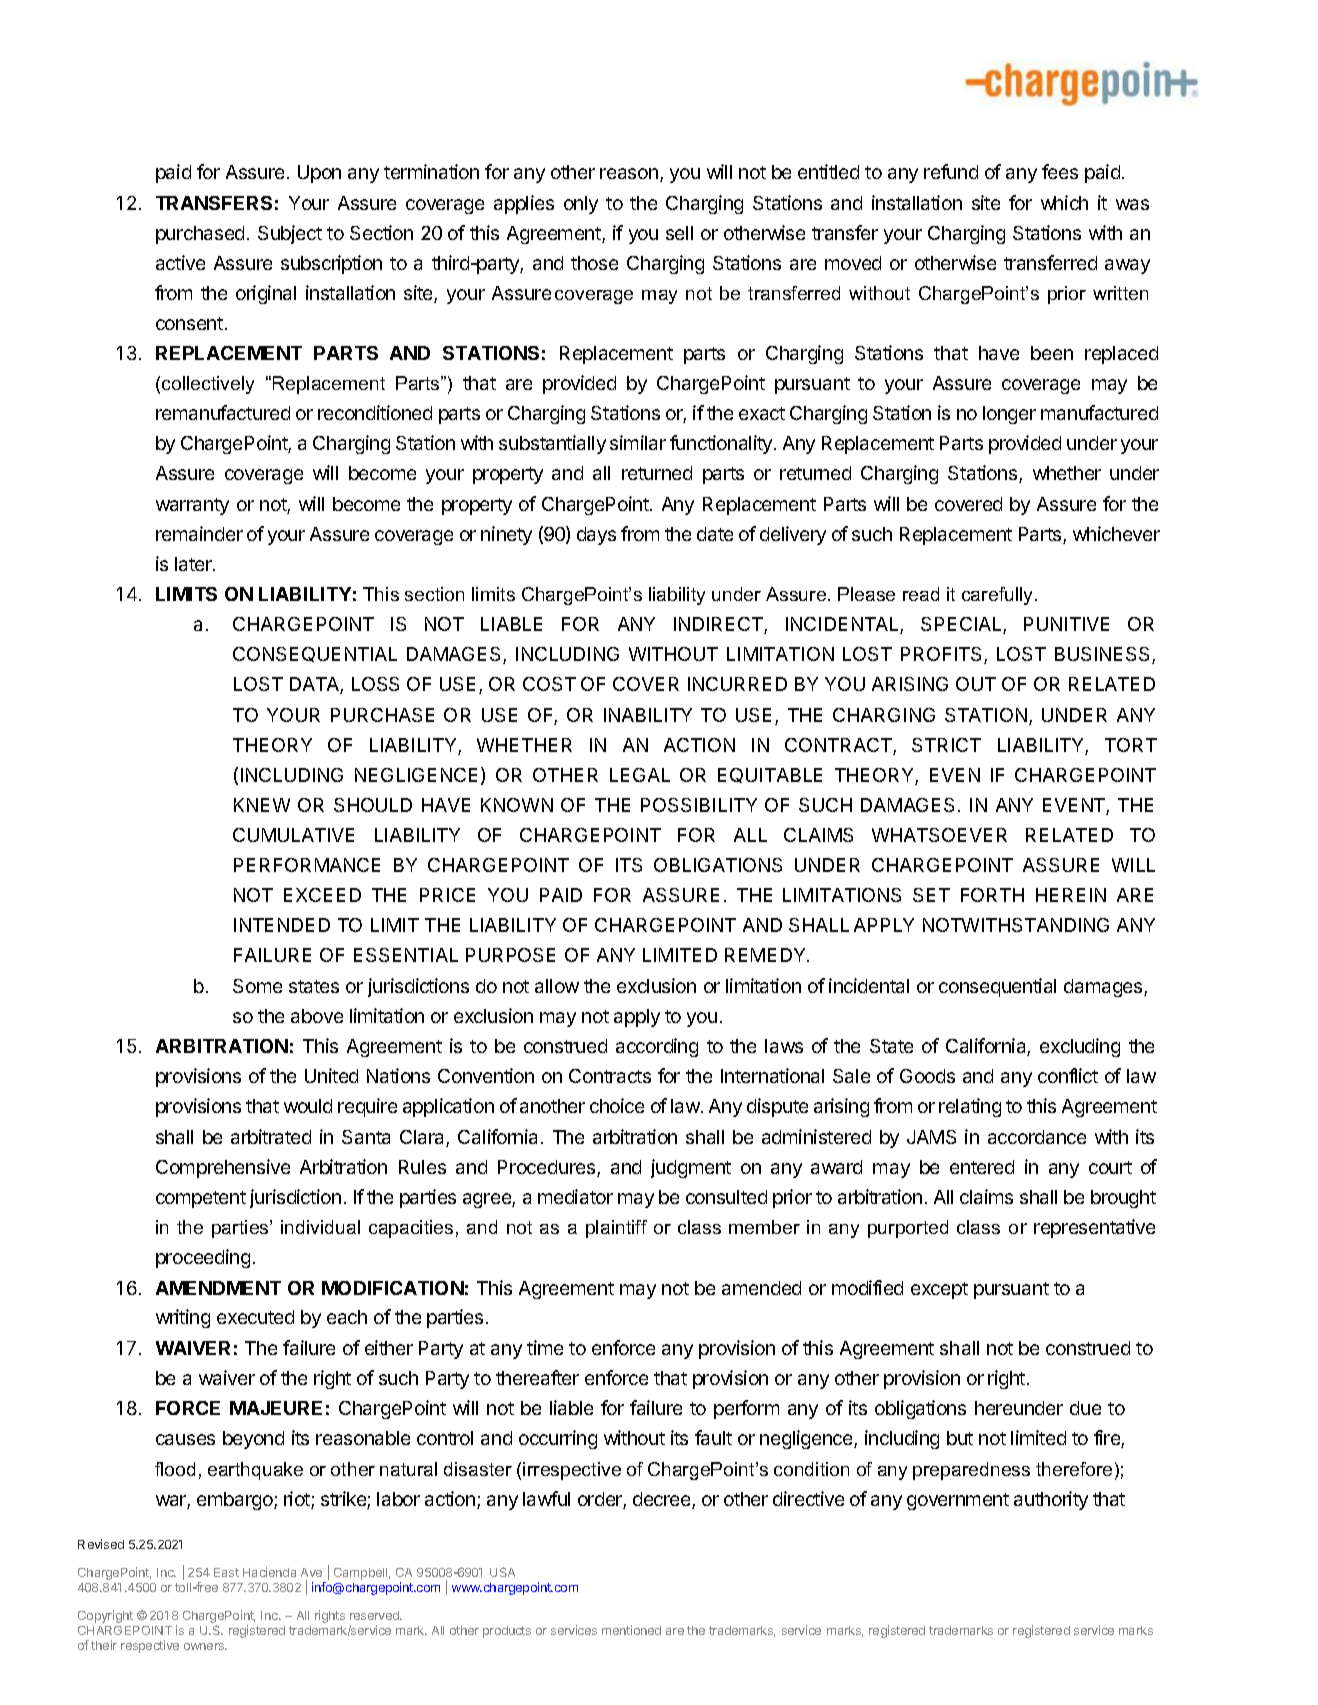  I want to click on authority, so click(1051, 1500).
